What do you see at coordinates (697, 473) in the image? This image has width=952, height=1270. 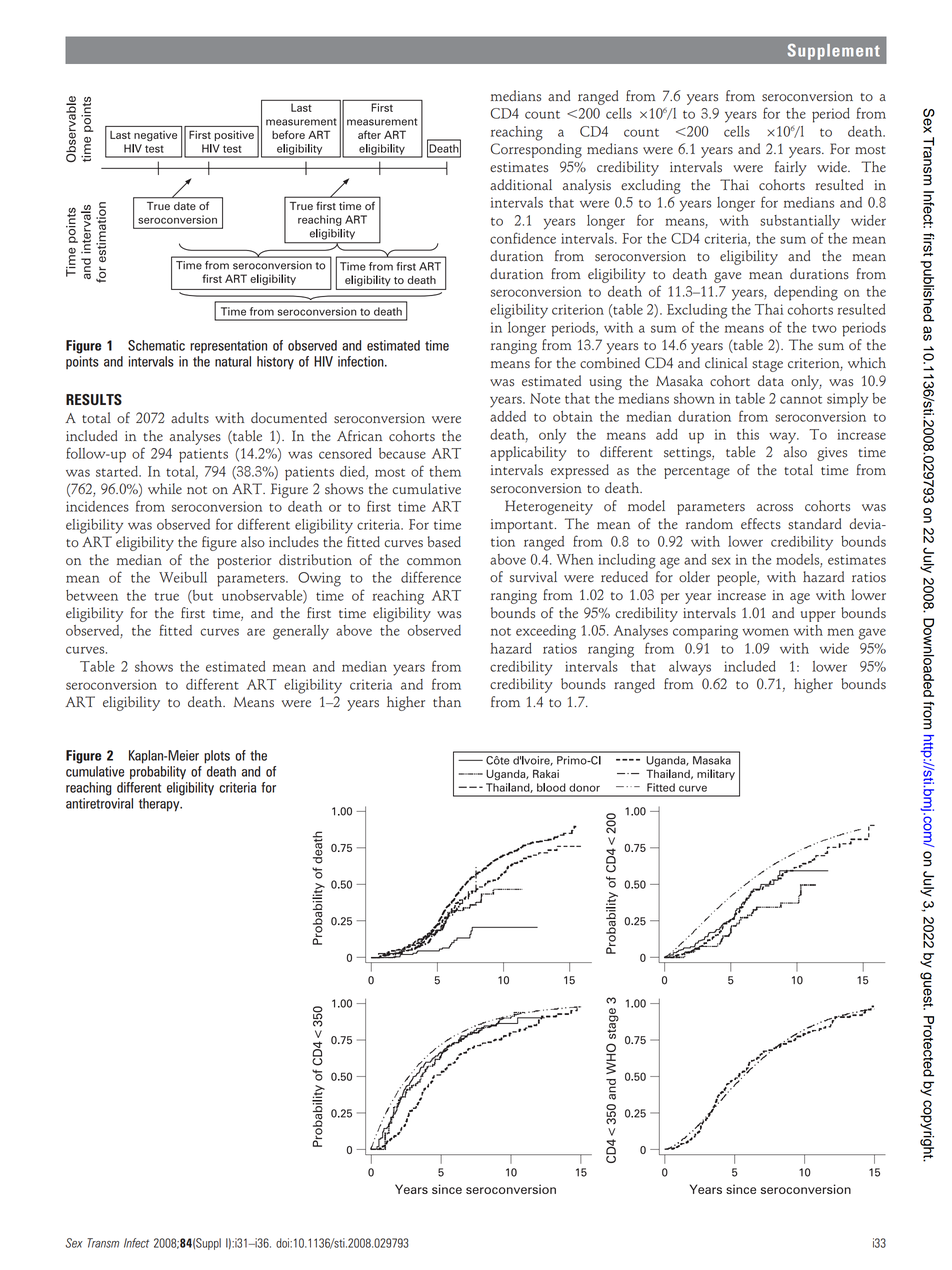 I see `percentage` at bounding box center [697, 473].
